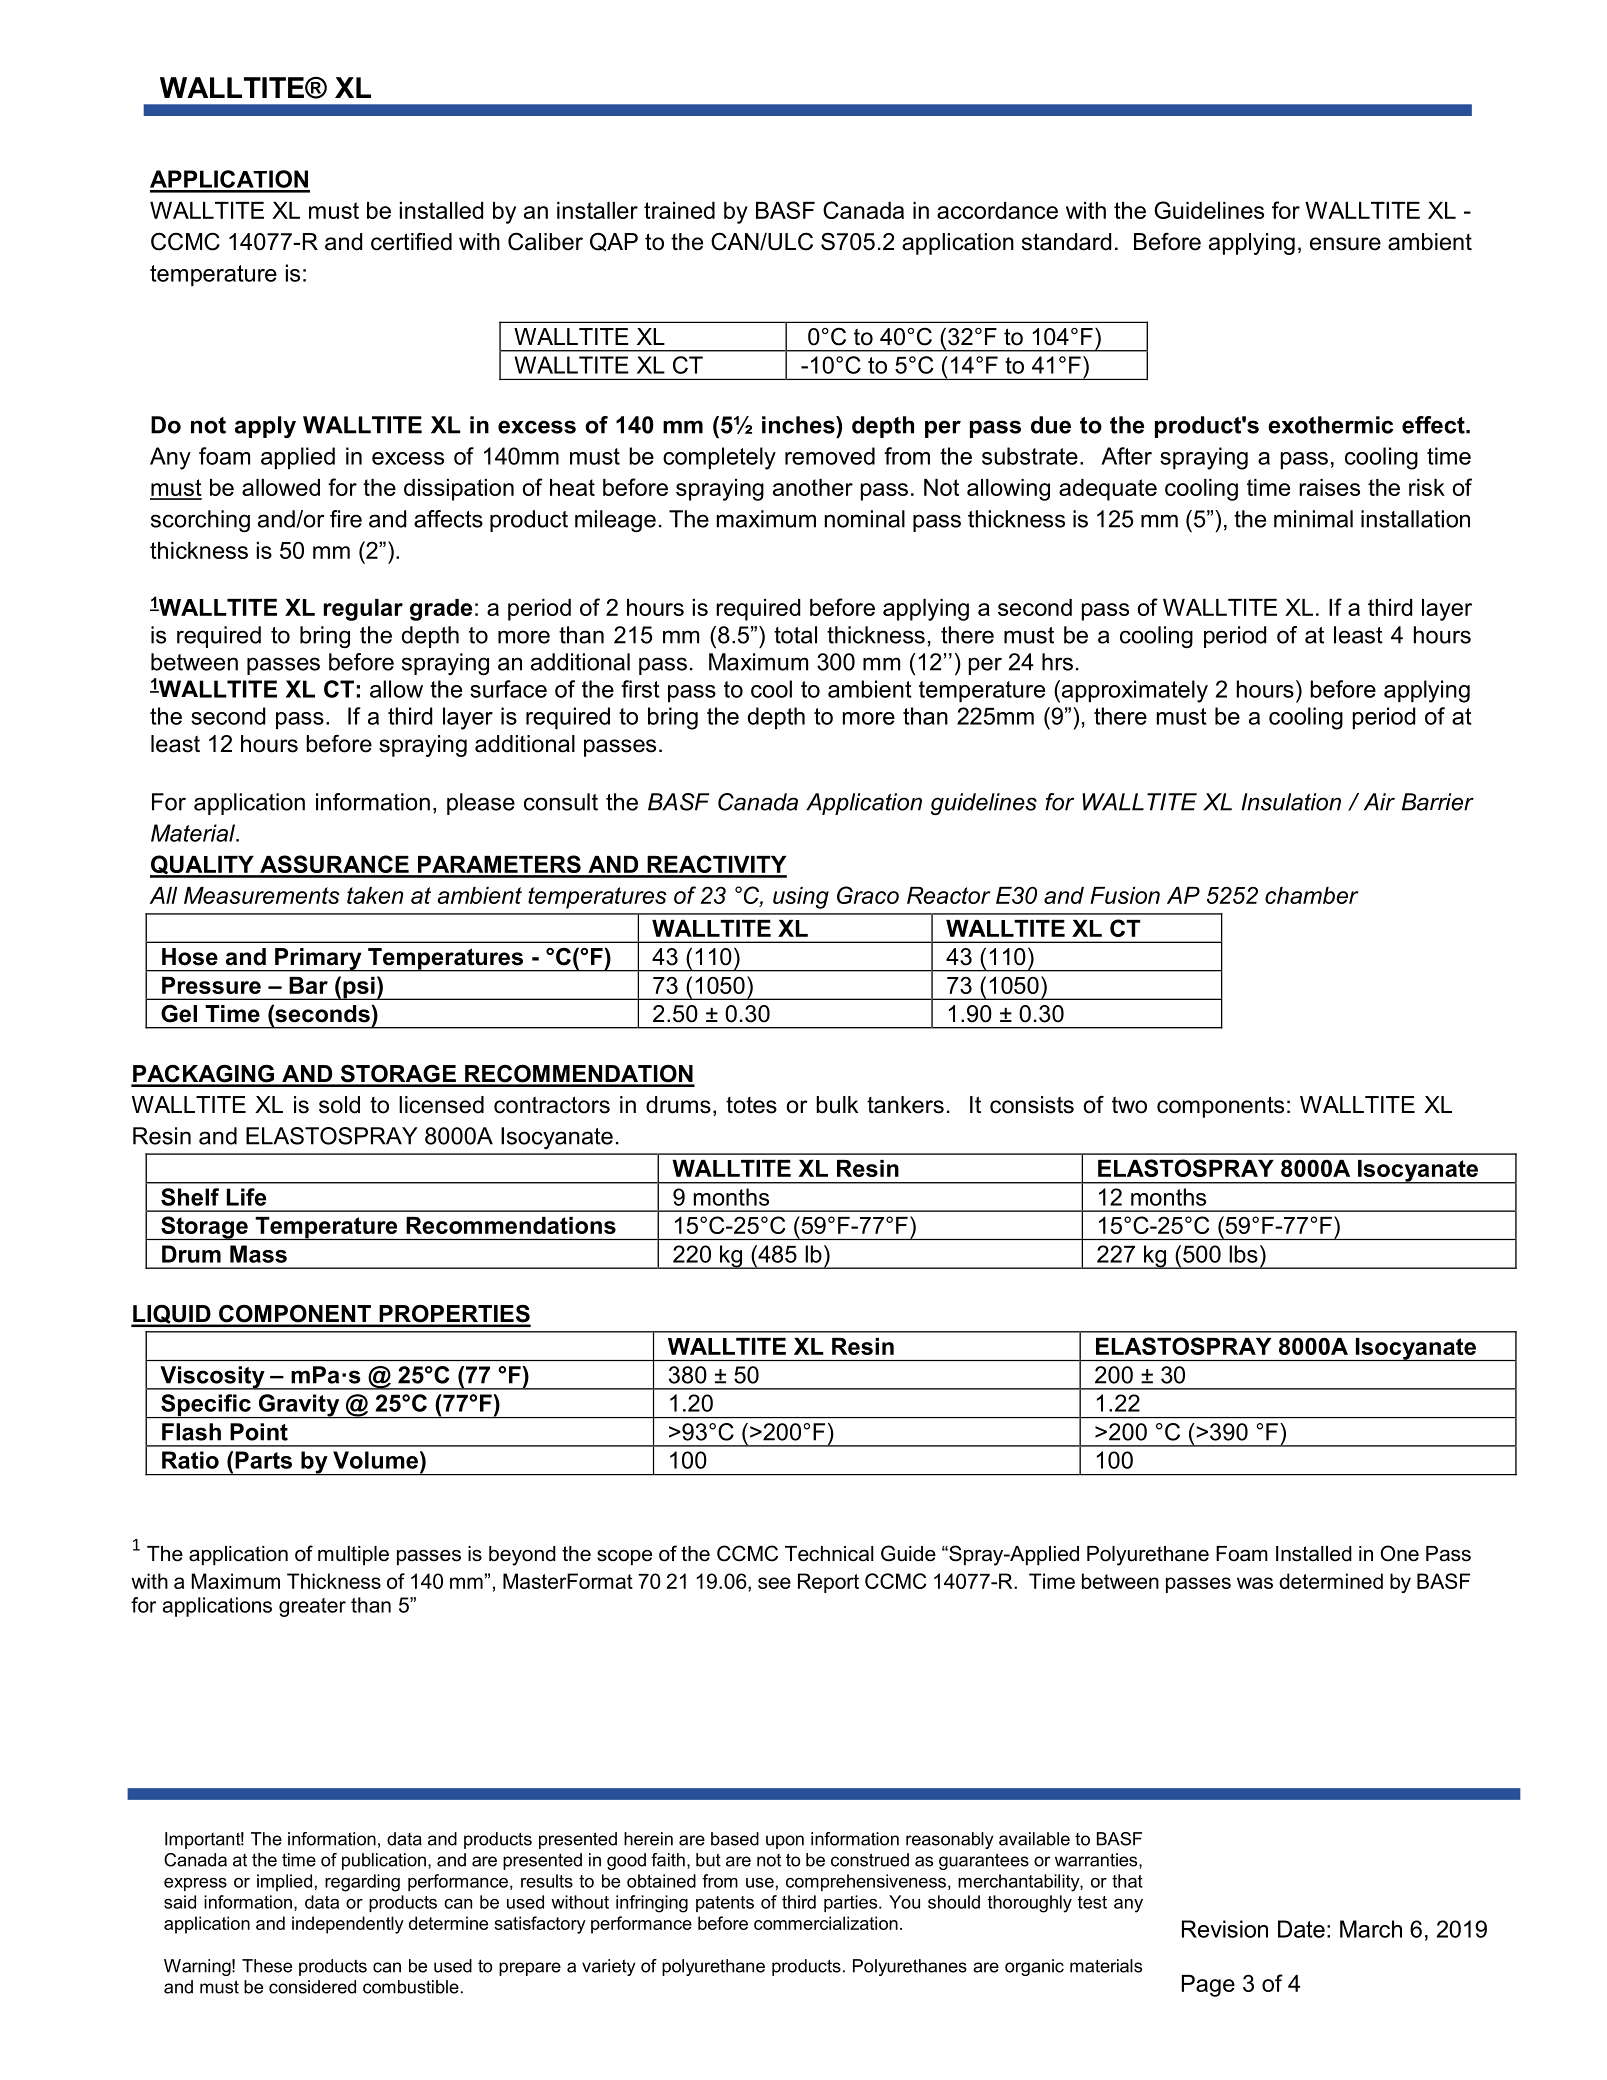 Image resolution: width=1607 pixels, height=2080 pixels. Describe the element at coordinates (679, 210) in the screenshot. I see `trained` at that location.
